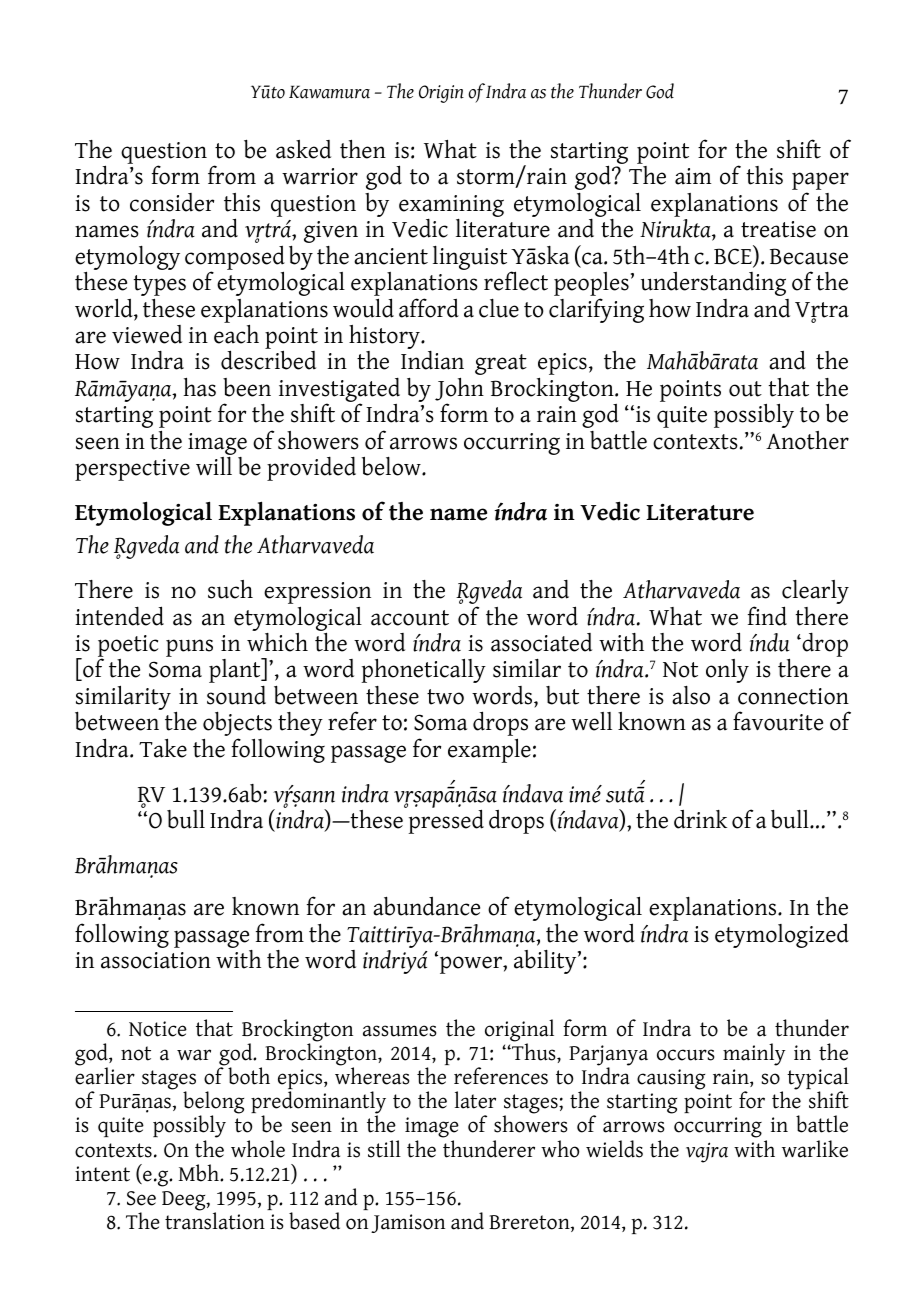 The image size is (924, 1311). Describe the element at coordinates (408, 1223) in the image. I see `Jamison` at that location.
